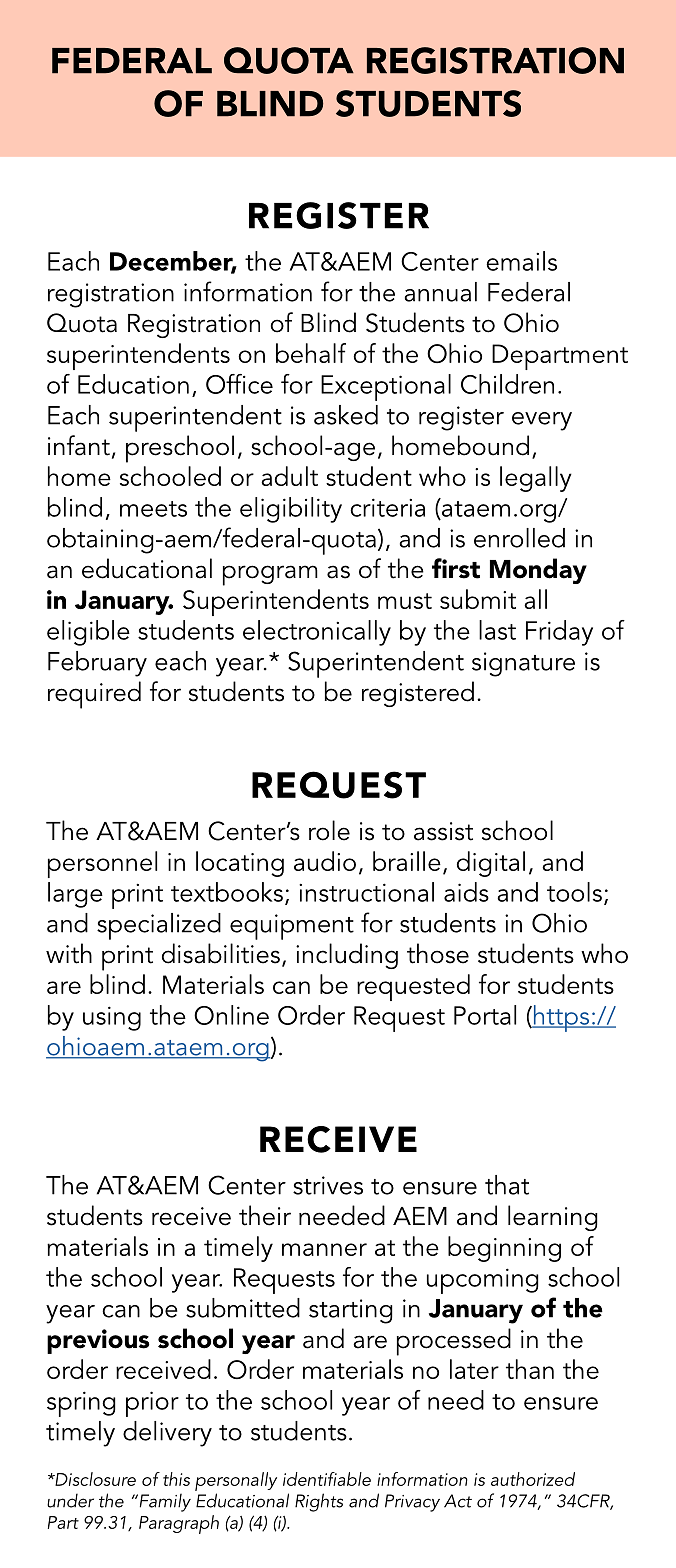 The height and width of the document is (1568, 676). I want to click on personnel, so click(102, 864).
